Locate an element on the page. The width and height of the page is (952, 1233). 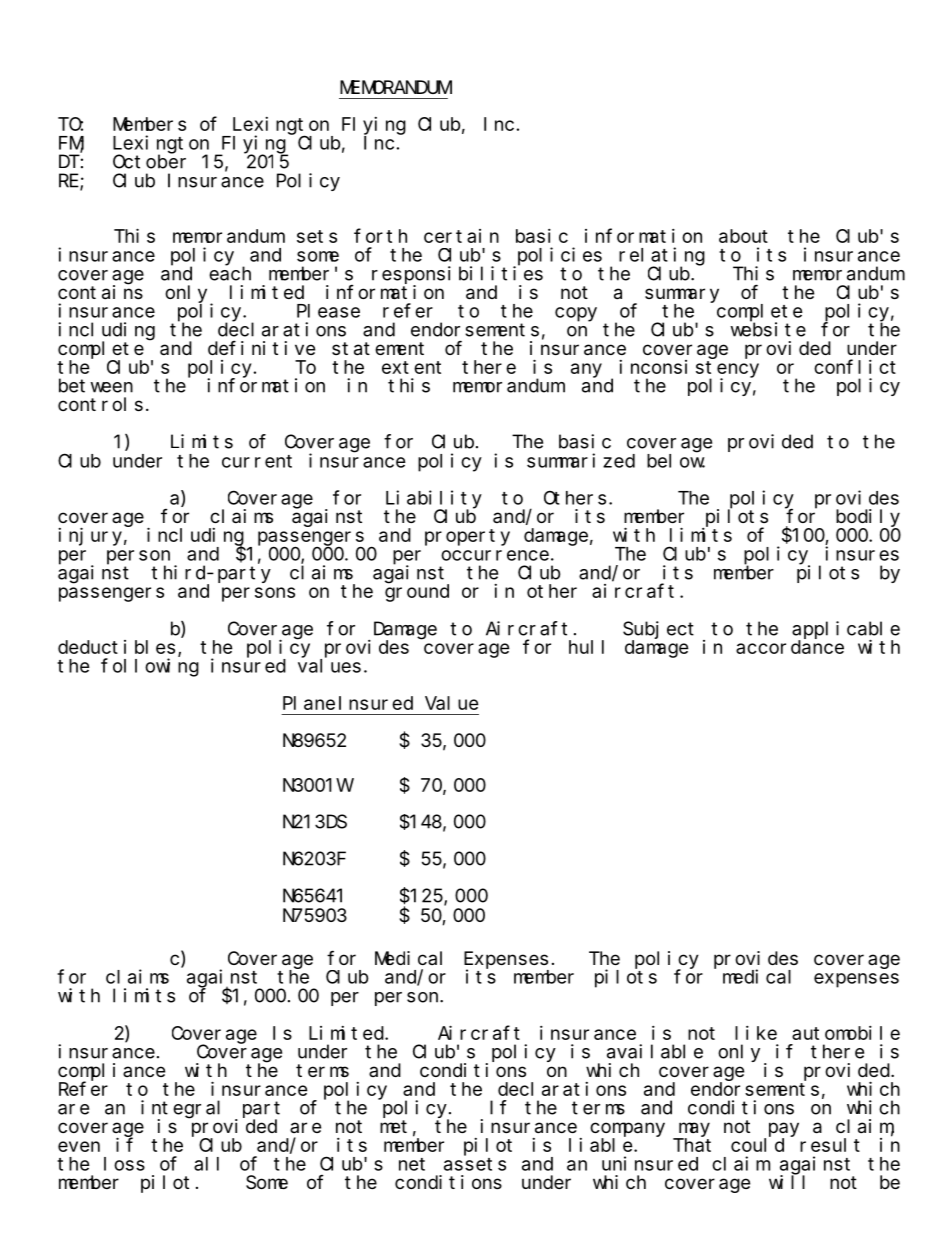
each is located at coordinates (230, 273).
